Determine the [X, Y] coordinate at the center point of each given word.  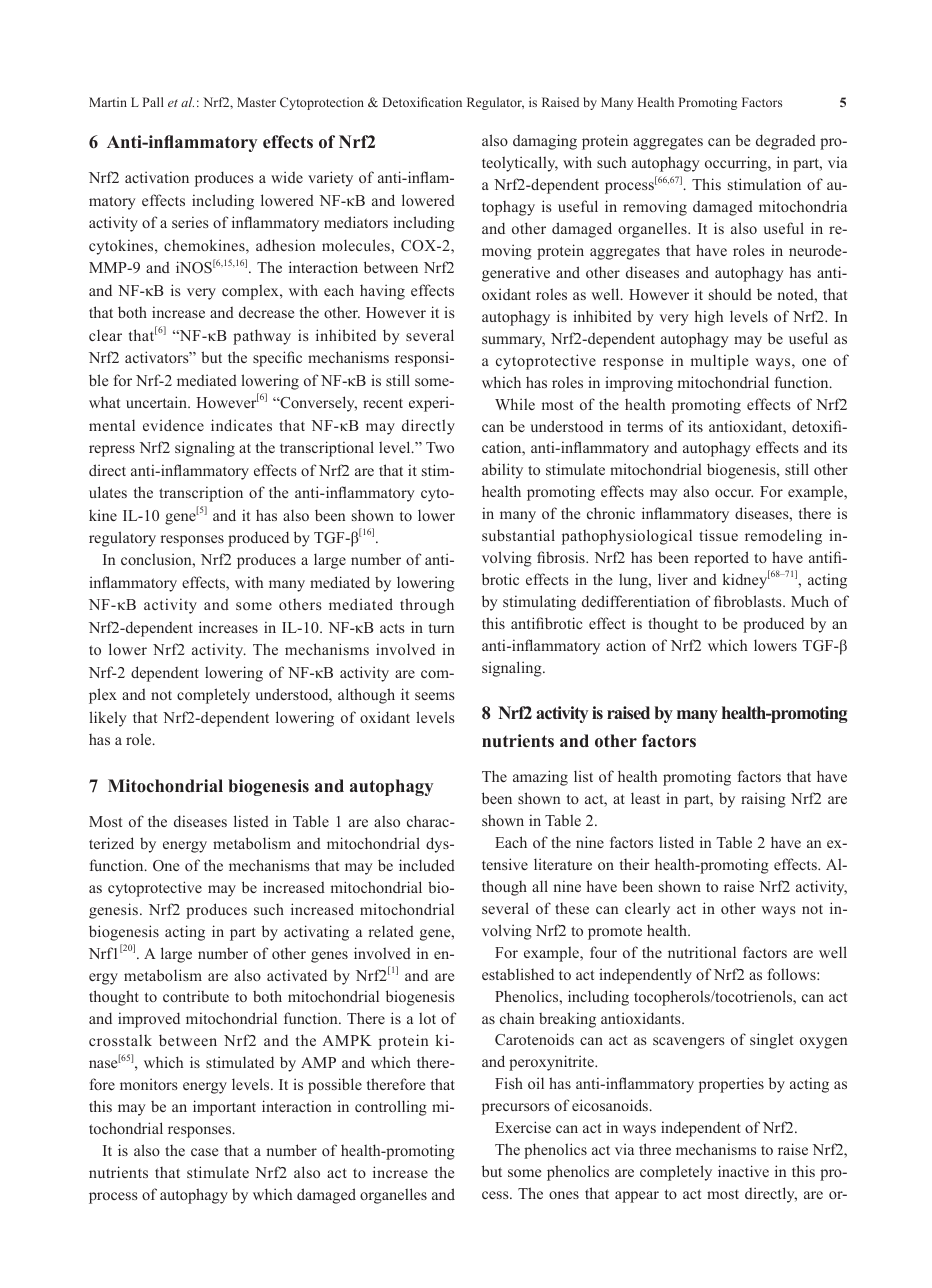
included [427, 865]
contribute [196, 996]
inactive [743, 1171]
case [204, 1152]
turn [441, 628]
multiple [719, 362]
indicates [241, 425]
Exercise [523, 1127]
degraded [786, 142]
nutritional [702, 952]
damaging [545, 142]
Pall [153, 102]
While [515, 404]
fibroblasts [749, 601]
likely [107, 719]
